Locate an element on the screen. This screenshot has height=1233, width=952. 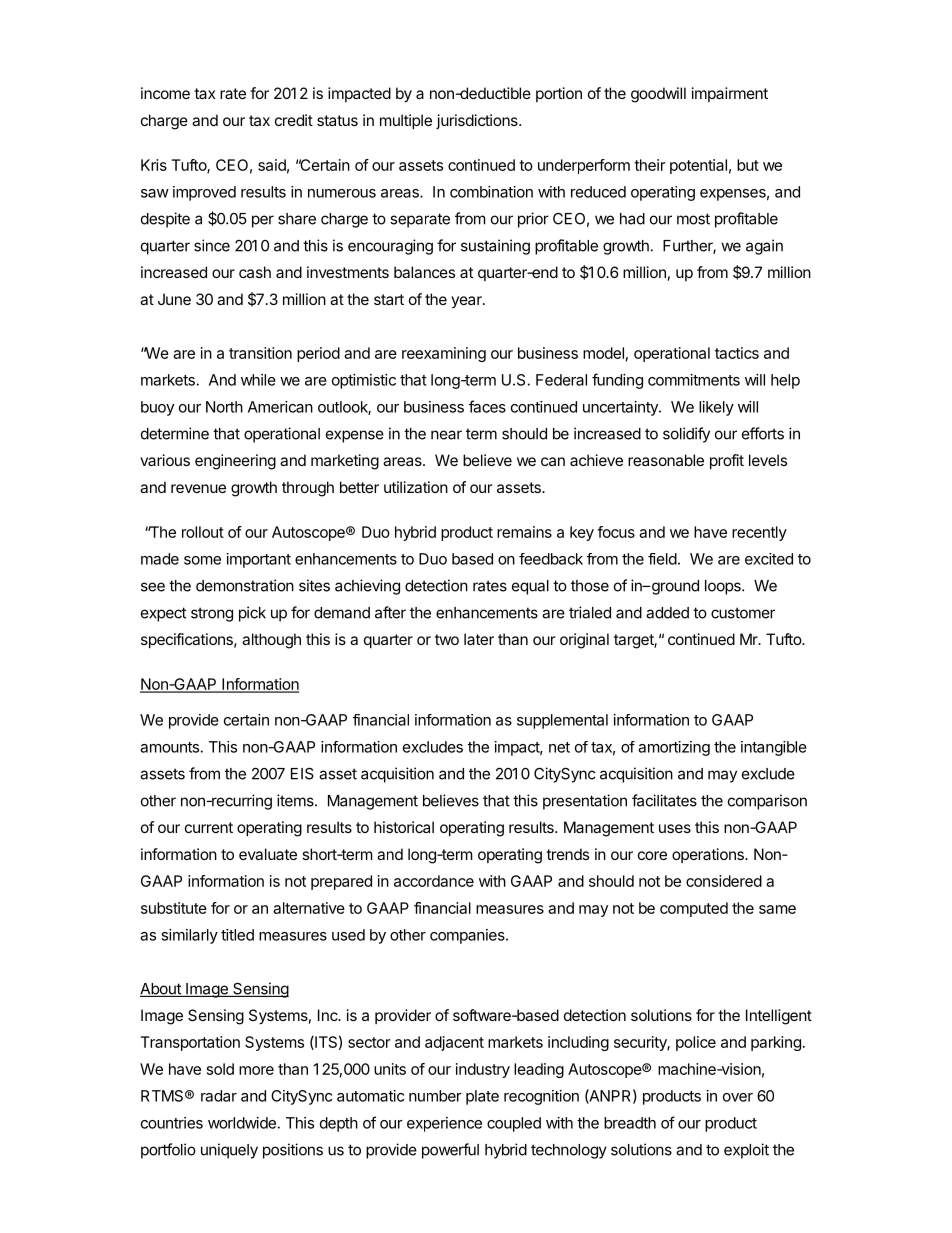
customer is located at coordinates (743, 613).
